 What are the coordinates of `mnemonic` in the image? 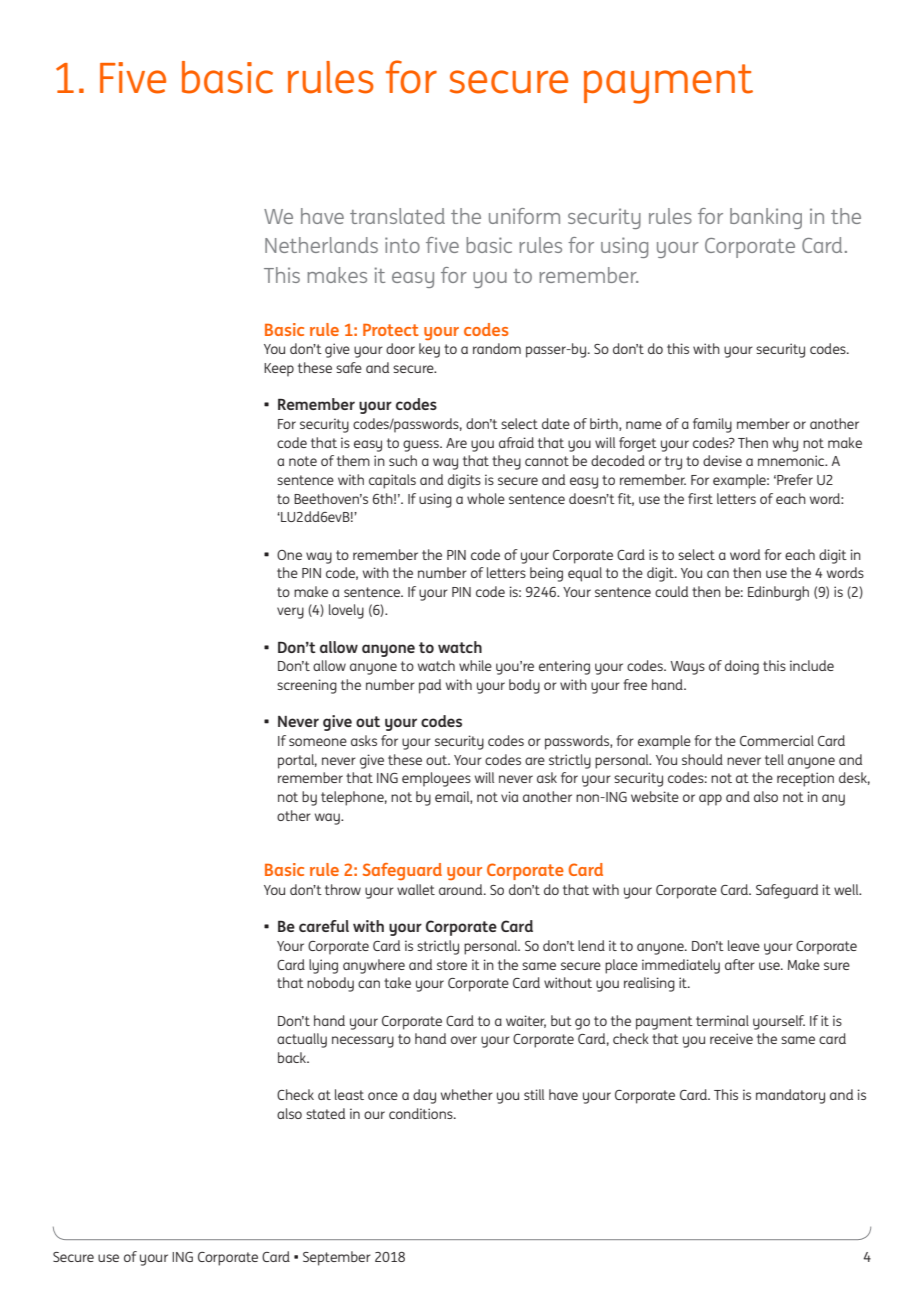 It's located at (792, 460).
